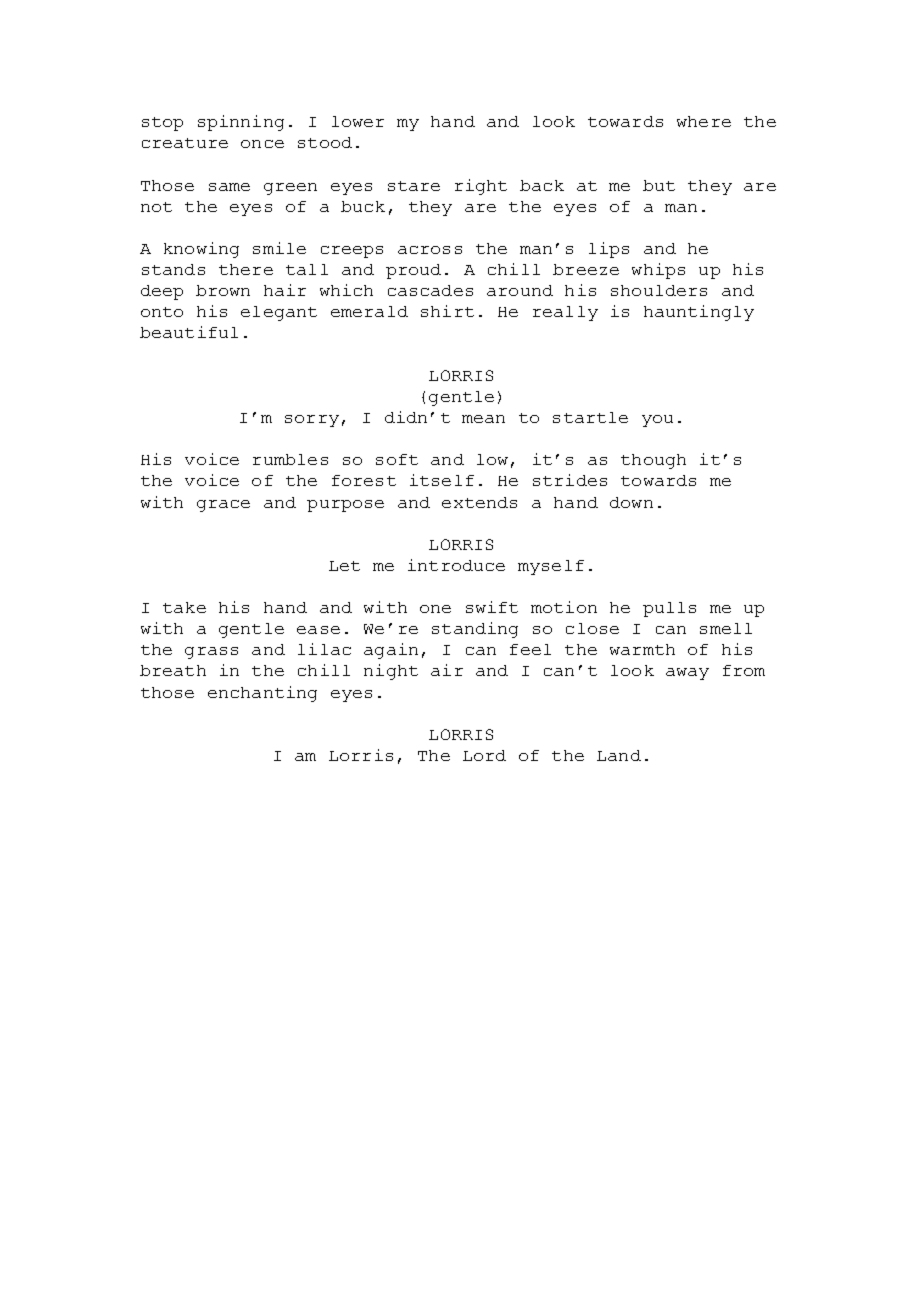  I want to click on spinning, so click(241, 123).
